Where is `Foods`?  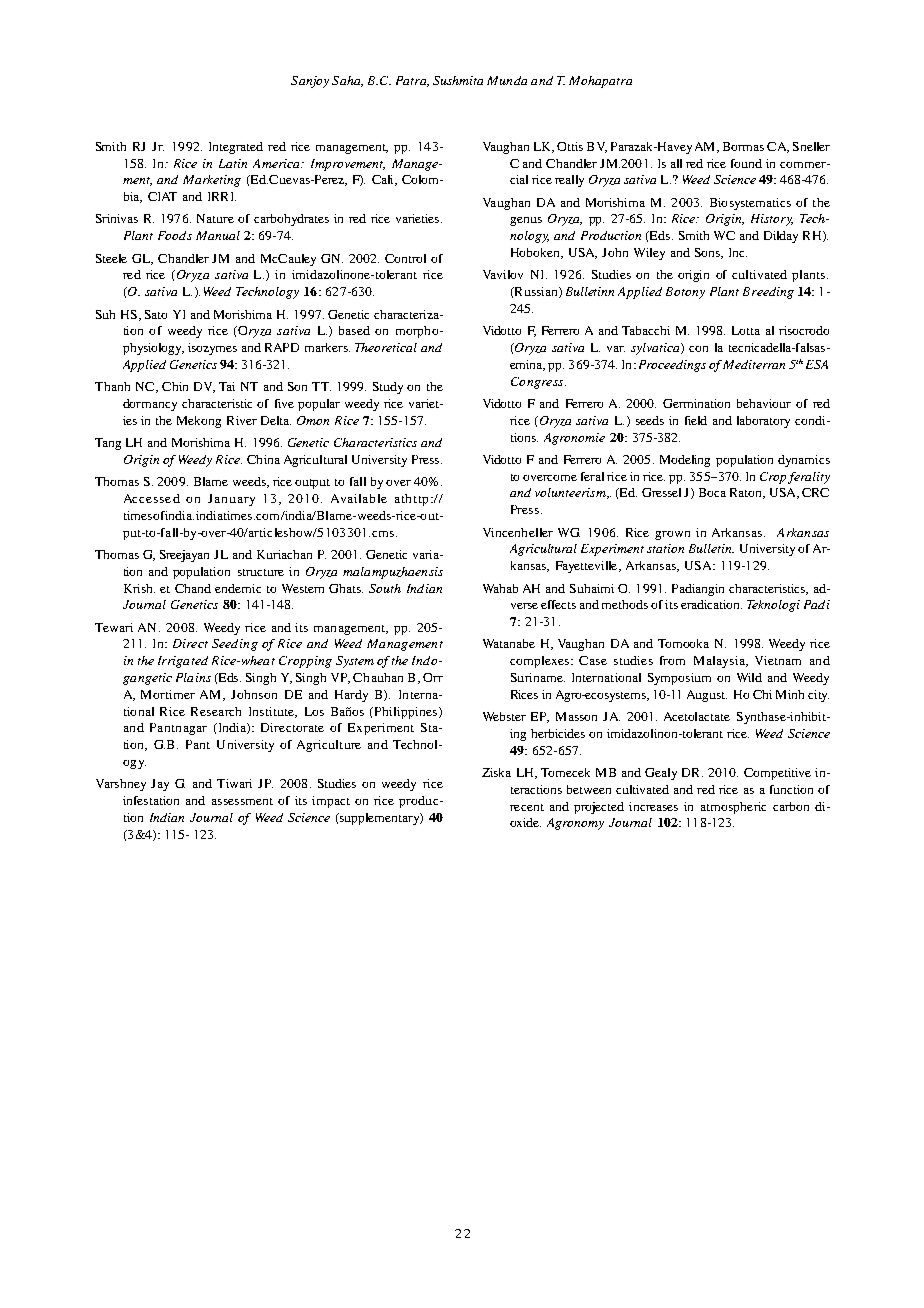 Foods is located at coordinates (175, 235).
